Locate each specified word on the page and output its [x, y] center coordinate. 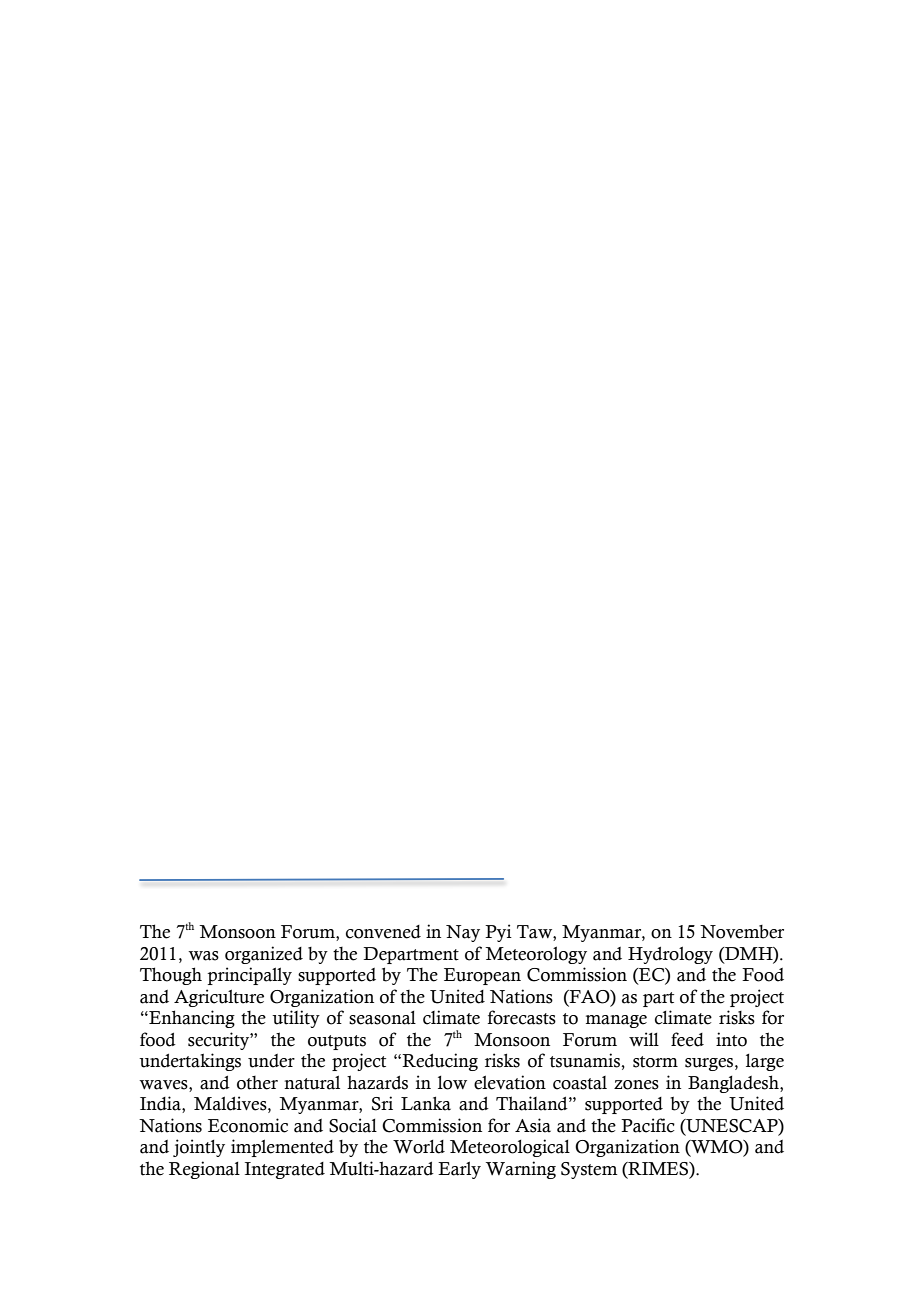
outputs [337, 1042]
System [589, 1170]
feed [687, 1039]
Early [459, 1170]
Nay [463, 933]
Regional [204, 1170]
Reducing [440, 1062]
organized [264, 955]
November [742, 932]
